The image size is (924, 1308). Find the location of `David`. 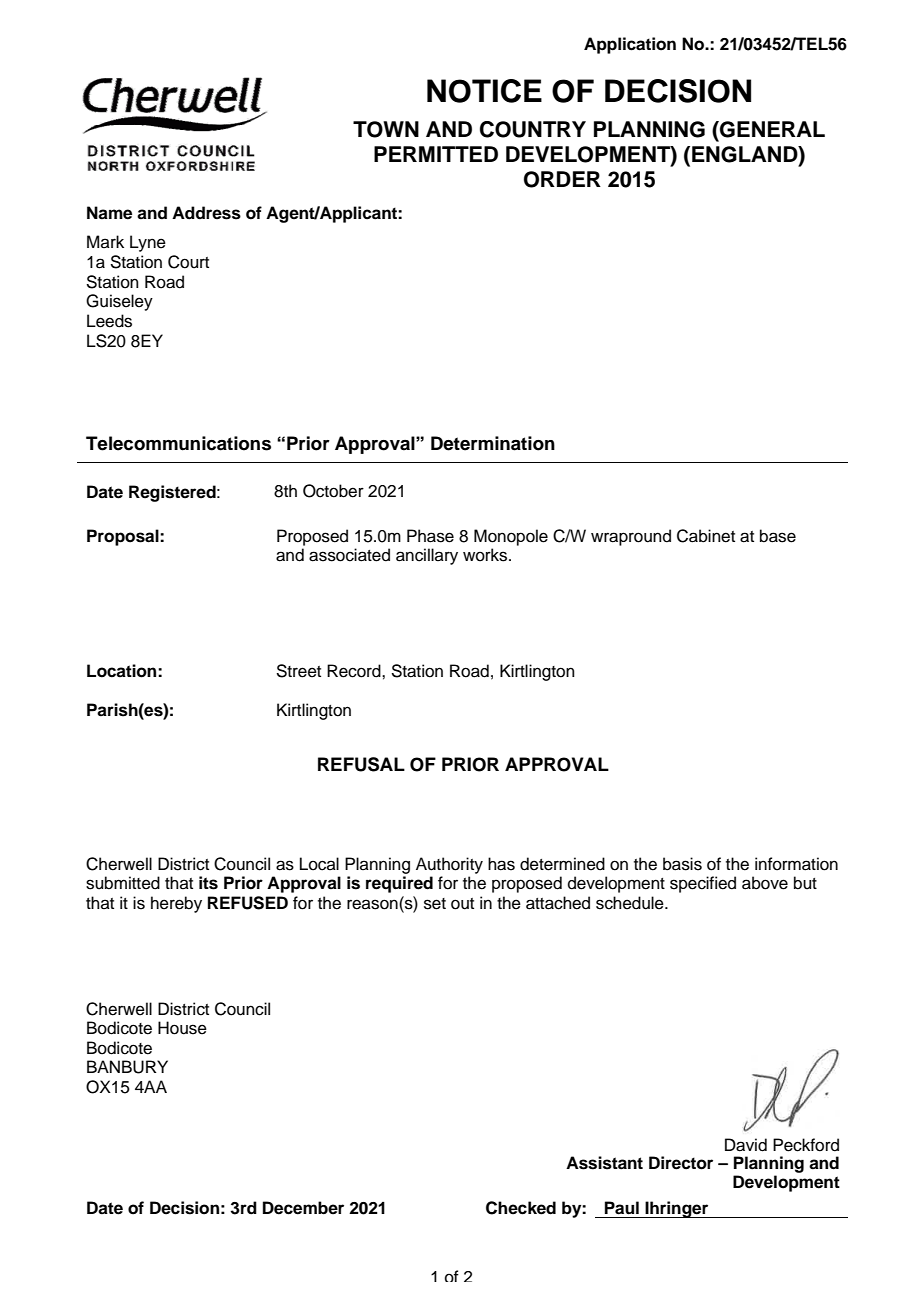

David is located at coordinates (746, 1145).
